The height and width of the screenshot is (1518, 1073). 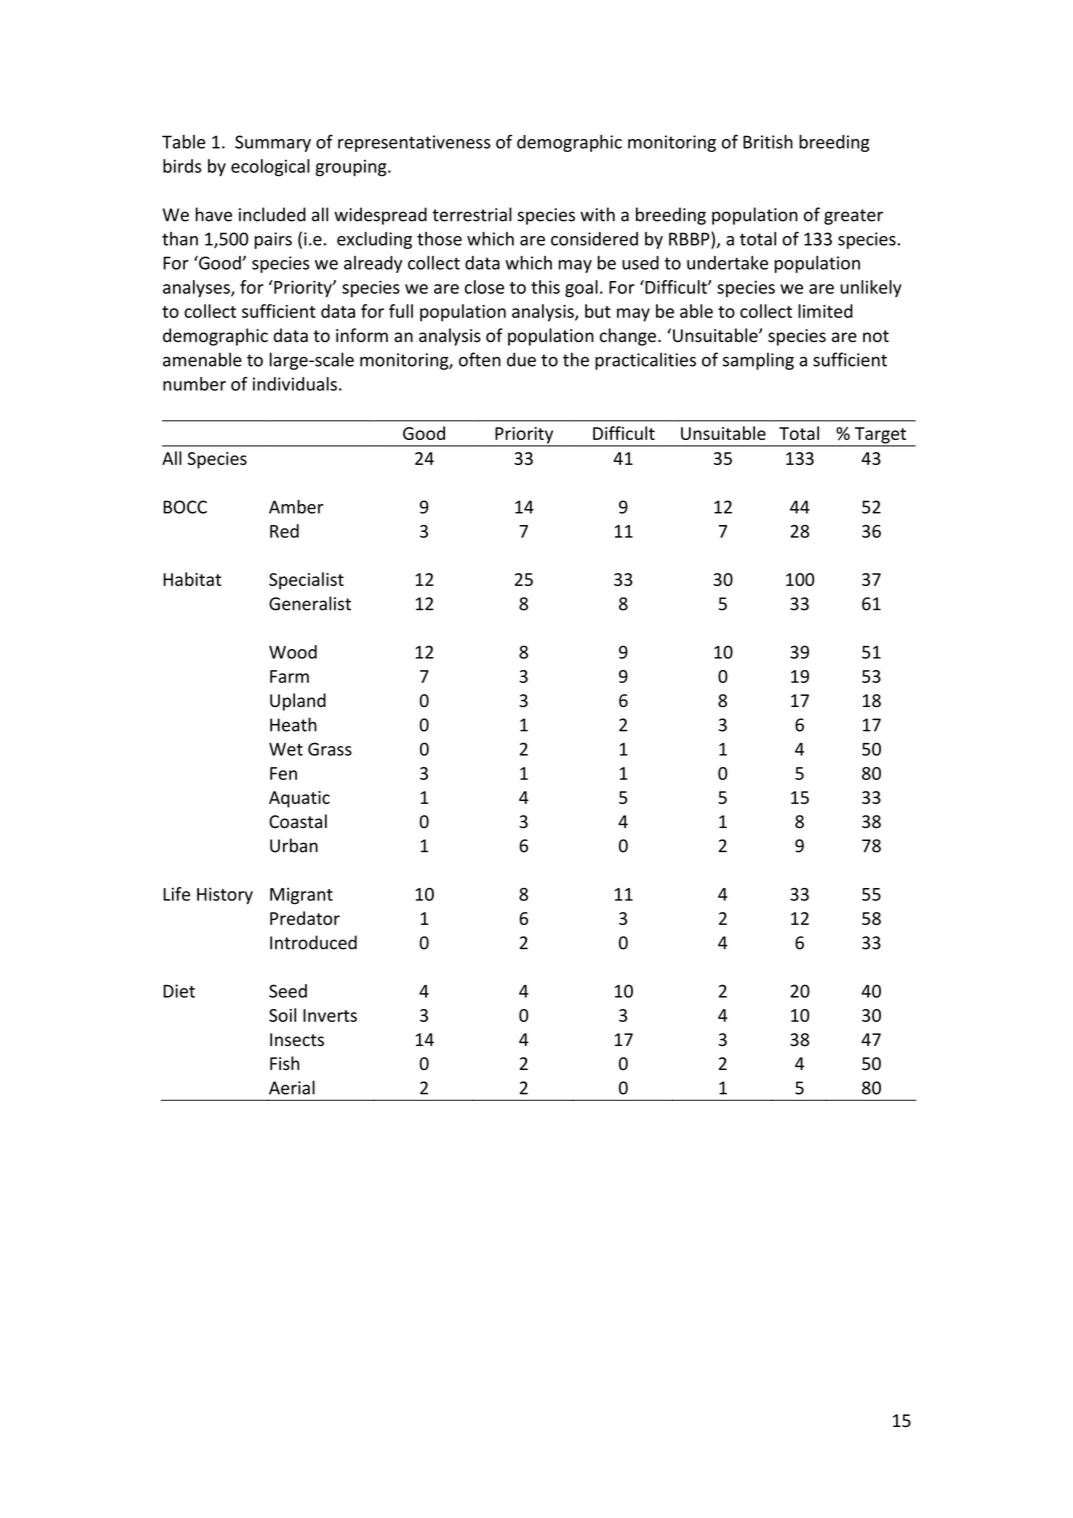 I want to click on terrestrial, so click(x=472, y=214).
